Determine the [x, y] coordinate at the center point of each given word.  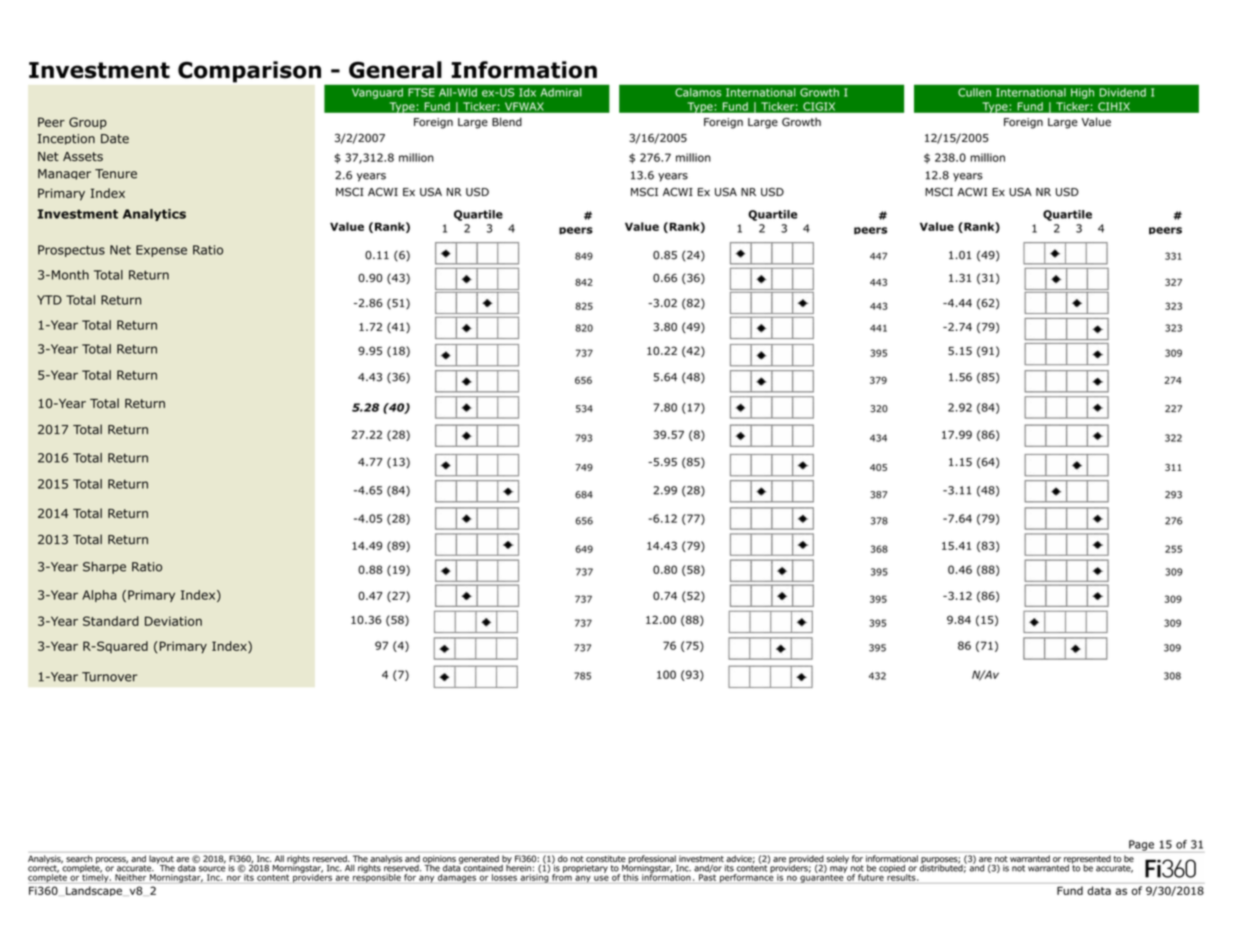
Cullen [974, 92]
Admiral [560, 92]
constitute [605, 858]
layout [161, 860]
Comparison [249, 72]
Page [1141, 846]
